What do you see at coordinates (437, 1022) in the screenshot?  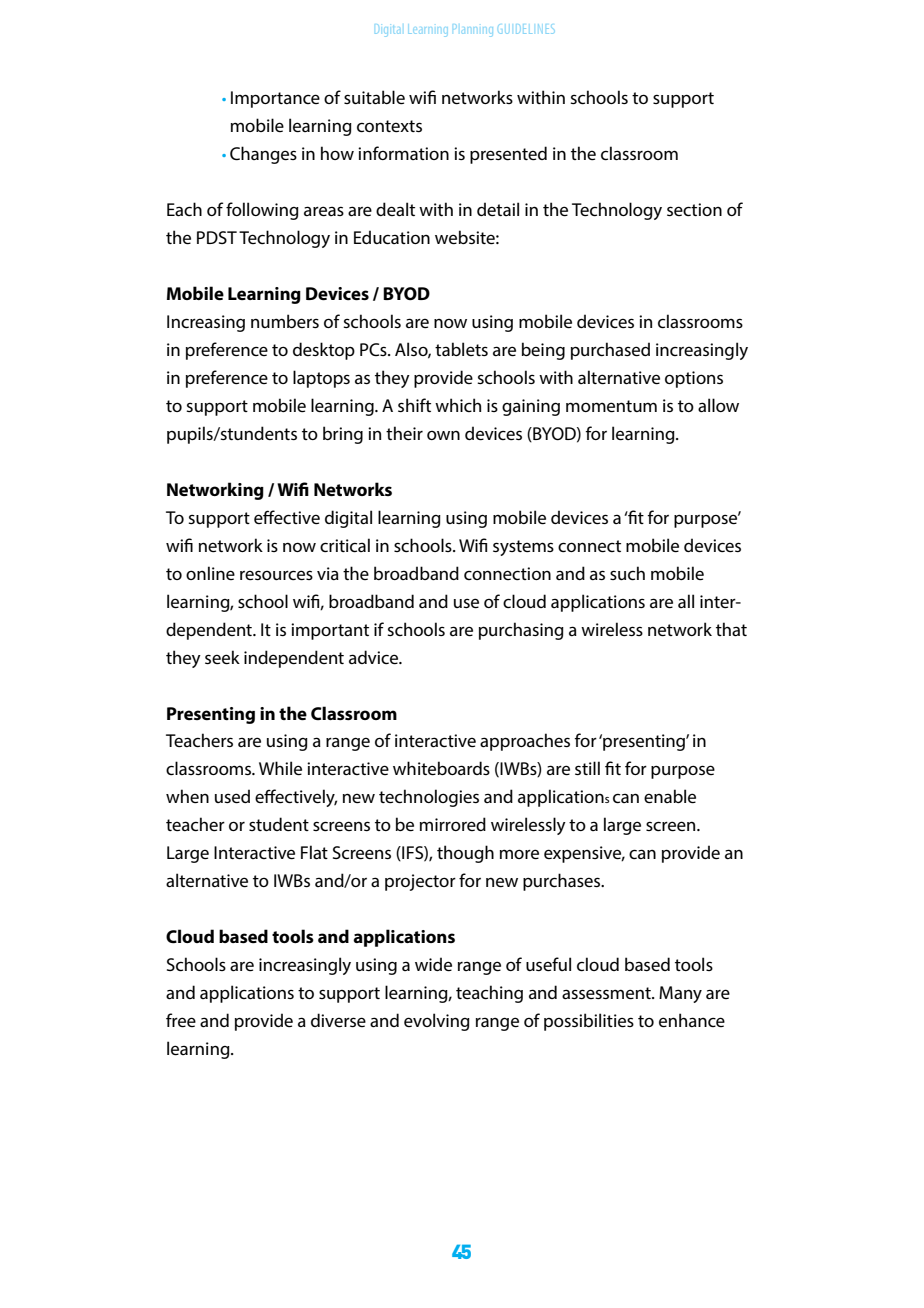 I see `evolving` at bounding box center [437, 1022].
